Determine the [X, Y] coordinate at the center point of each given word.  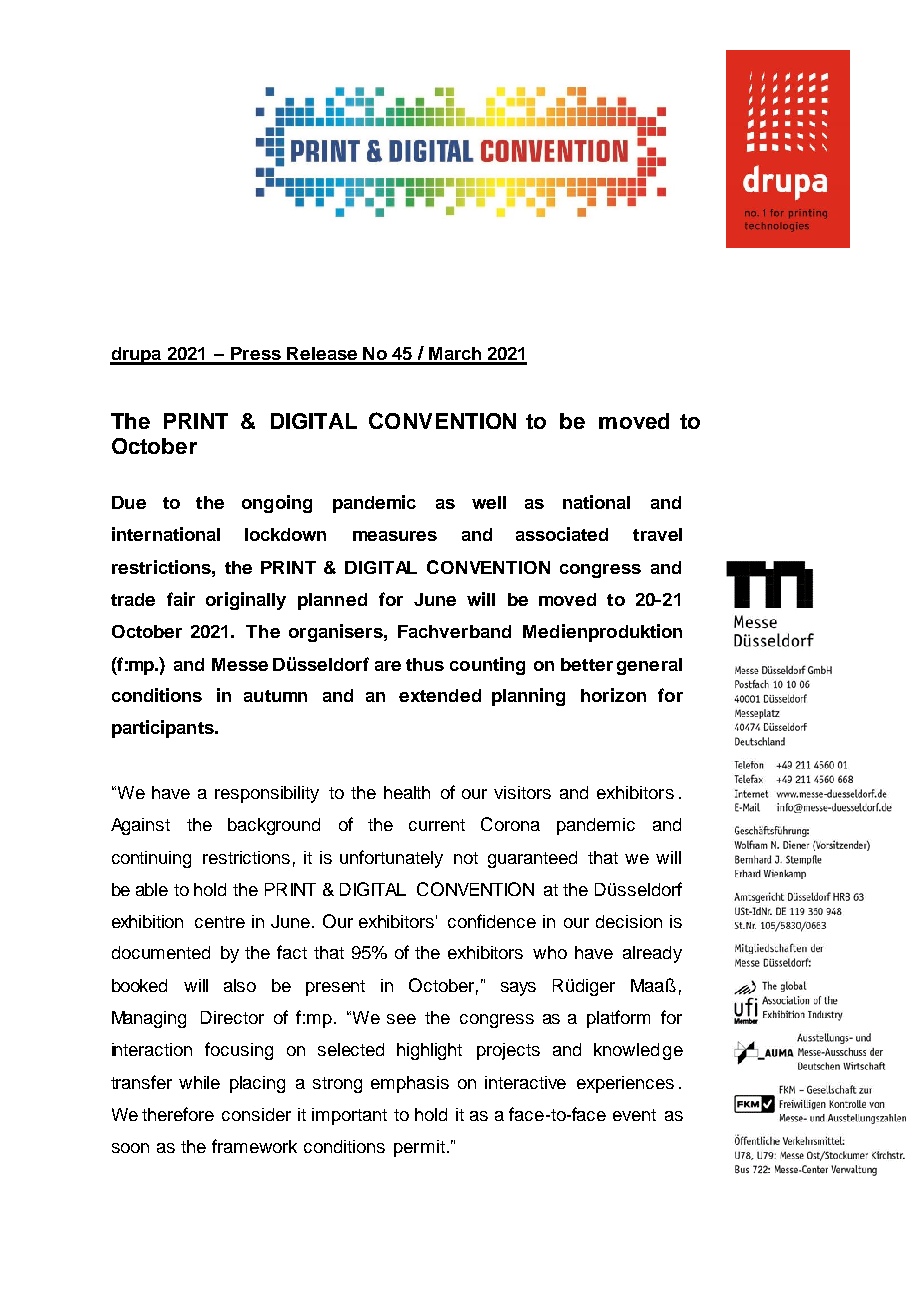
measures [395, 536]
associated [562, 534]
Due [129, 502]
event [634, 1115]
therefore [178, 1114]
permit [419, 1148]
